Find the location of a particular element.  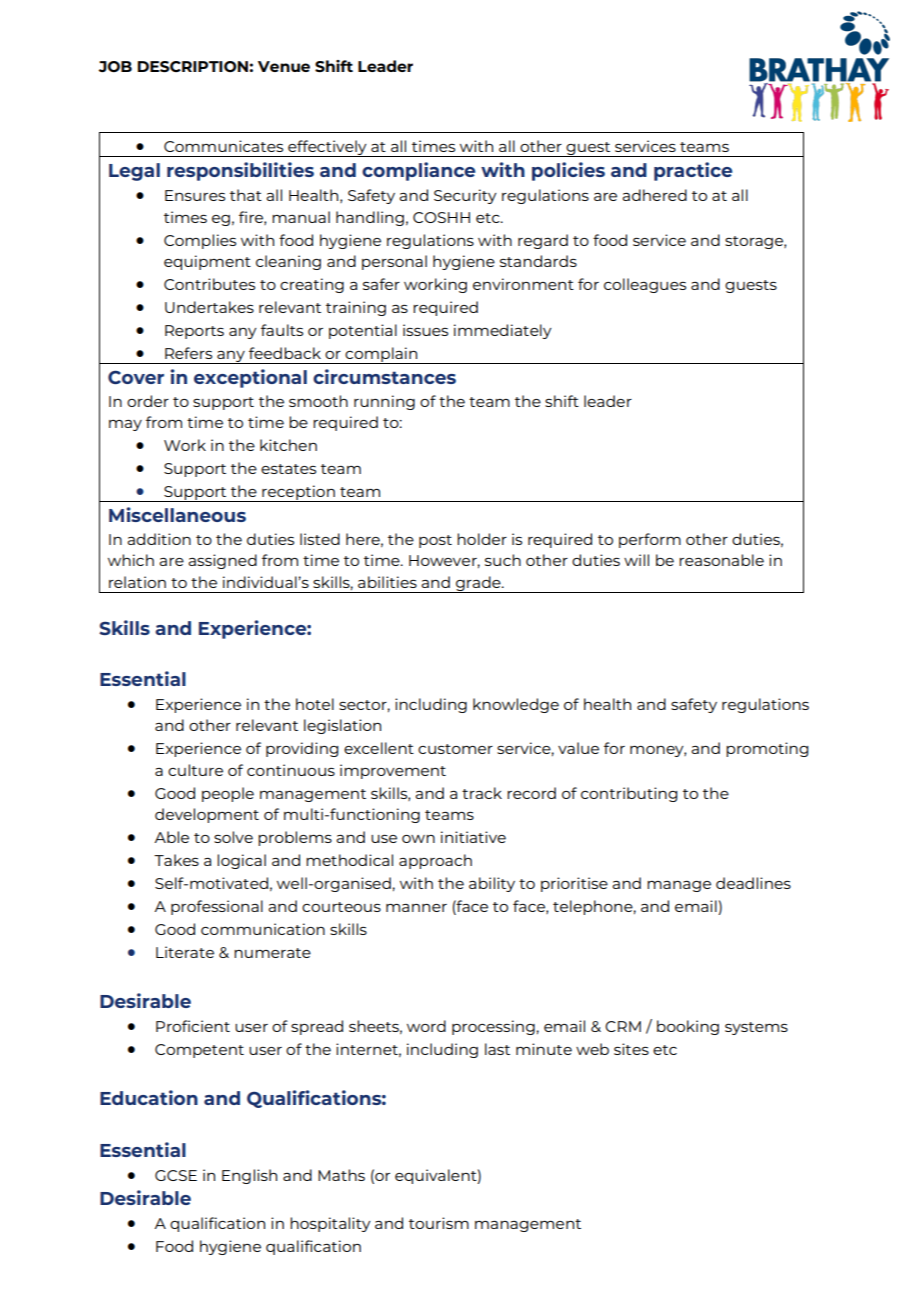

will is located at coordinates (636, 560).
